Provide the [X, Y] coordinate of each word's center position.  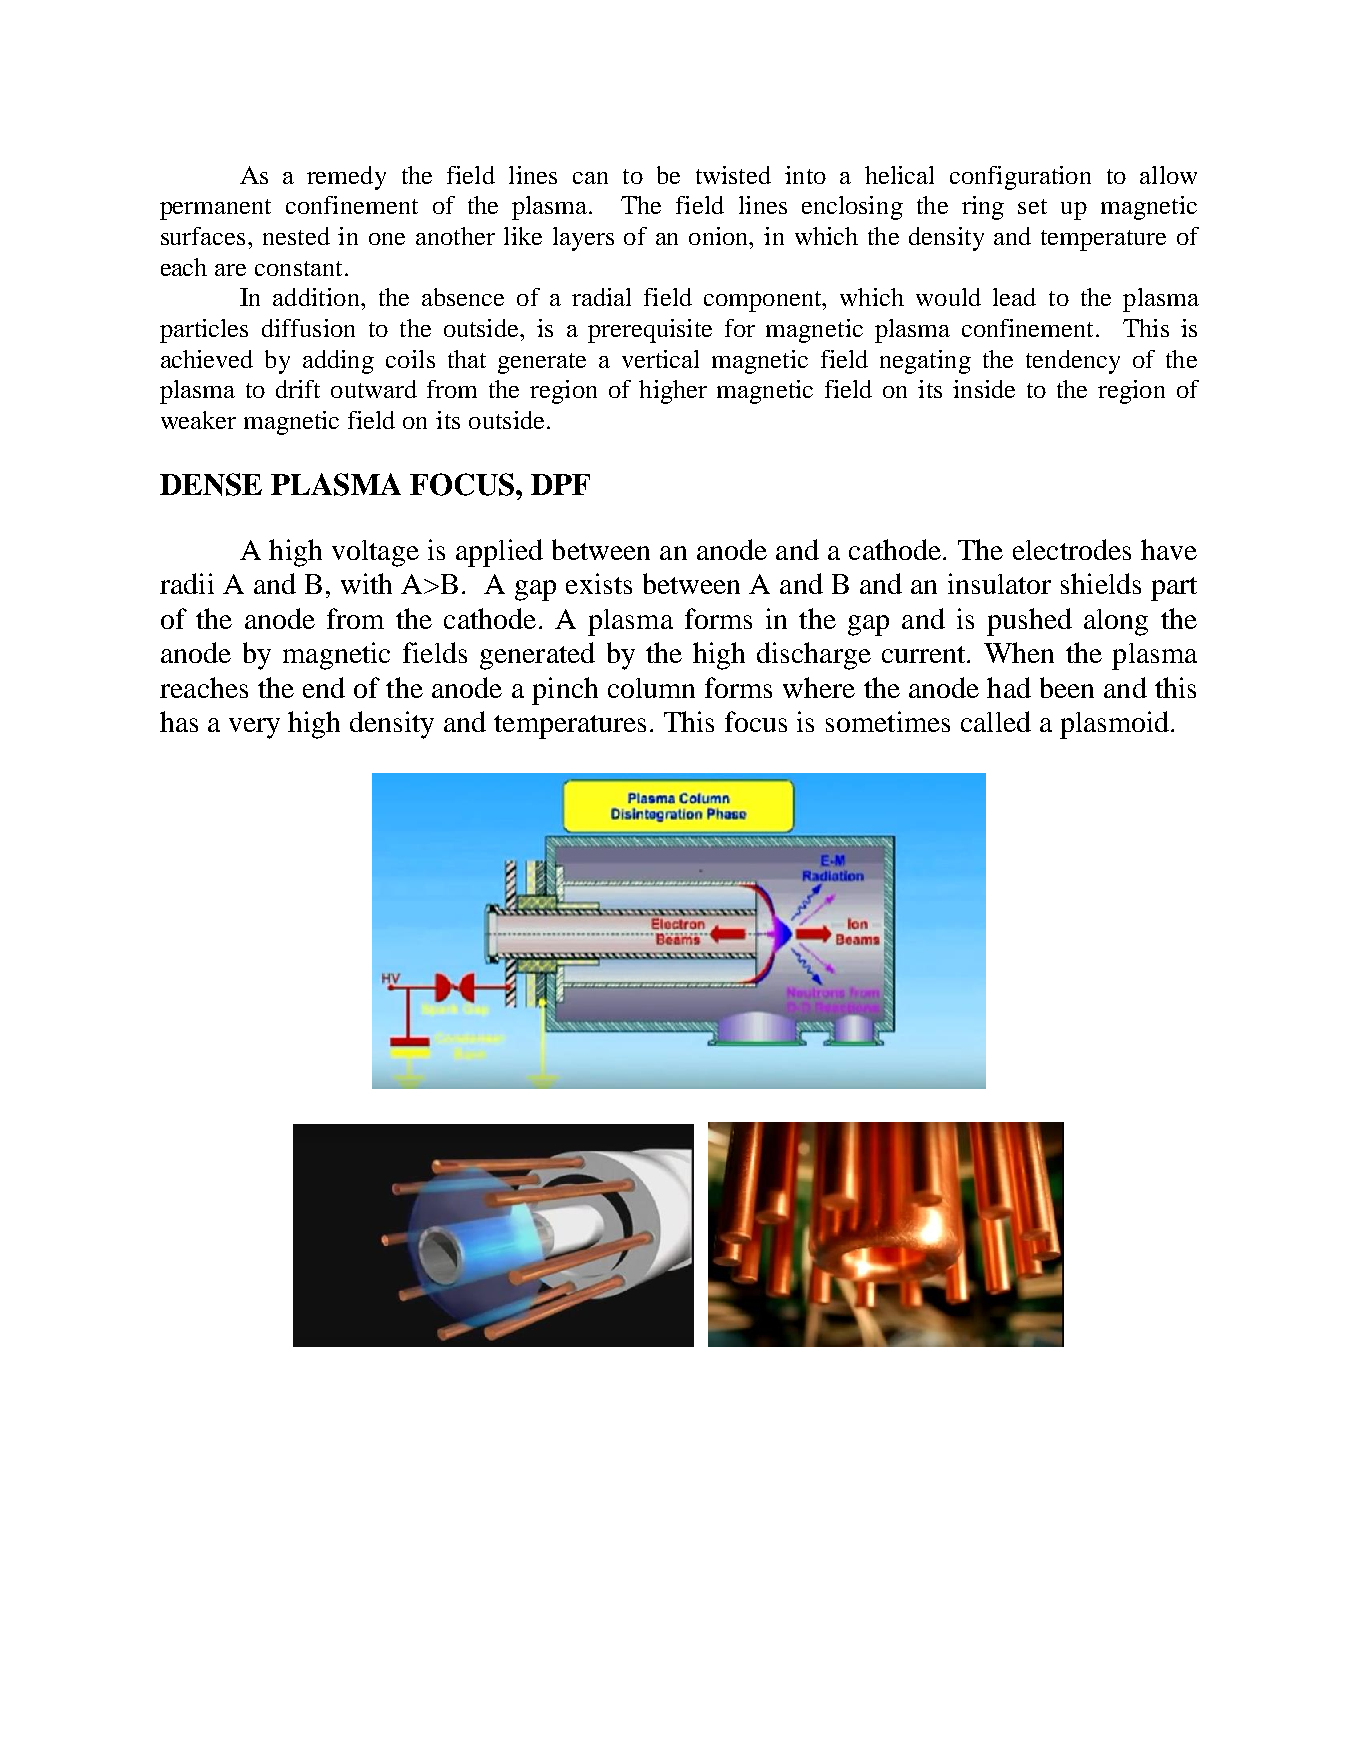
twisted [733, 175]
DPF [560, 484]
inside [984, 389]
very [254, 728]
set [1032, 206]
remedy [346, 178]
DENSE [211, 484]
